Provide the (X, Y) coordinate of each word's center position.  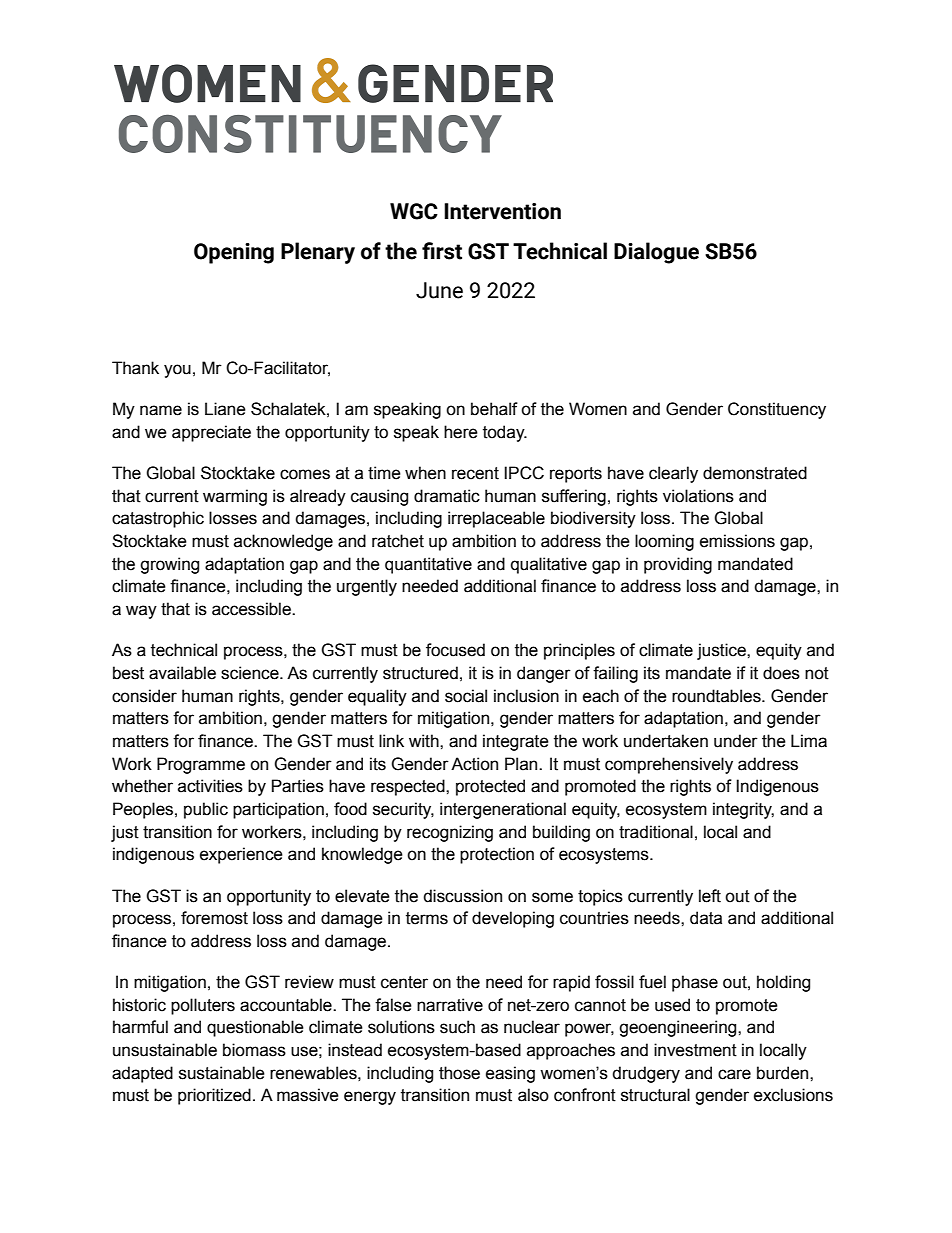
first (442, 251)
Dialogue (656, 253)
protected (490, 787)
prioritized (214, 1096)
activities (210, 786)
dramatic (447, 496)
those (459, 1073)
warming (235, 497)
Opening (234, 253)
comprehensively (669, 765)
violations (698, 496)
